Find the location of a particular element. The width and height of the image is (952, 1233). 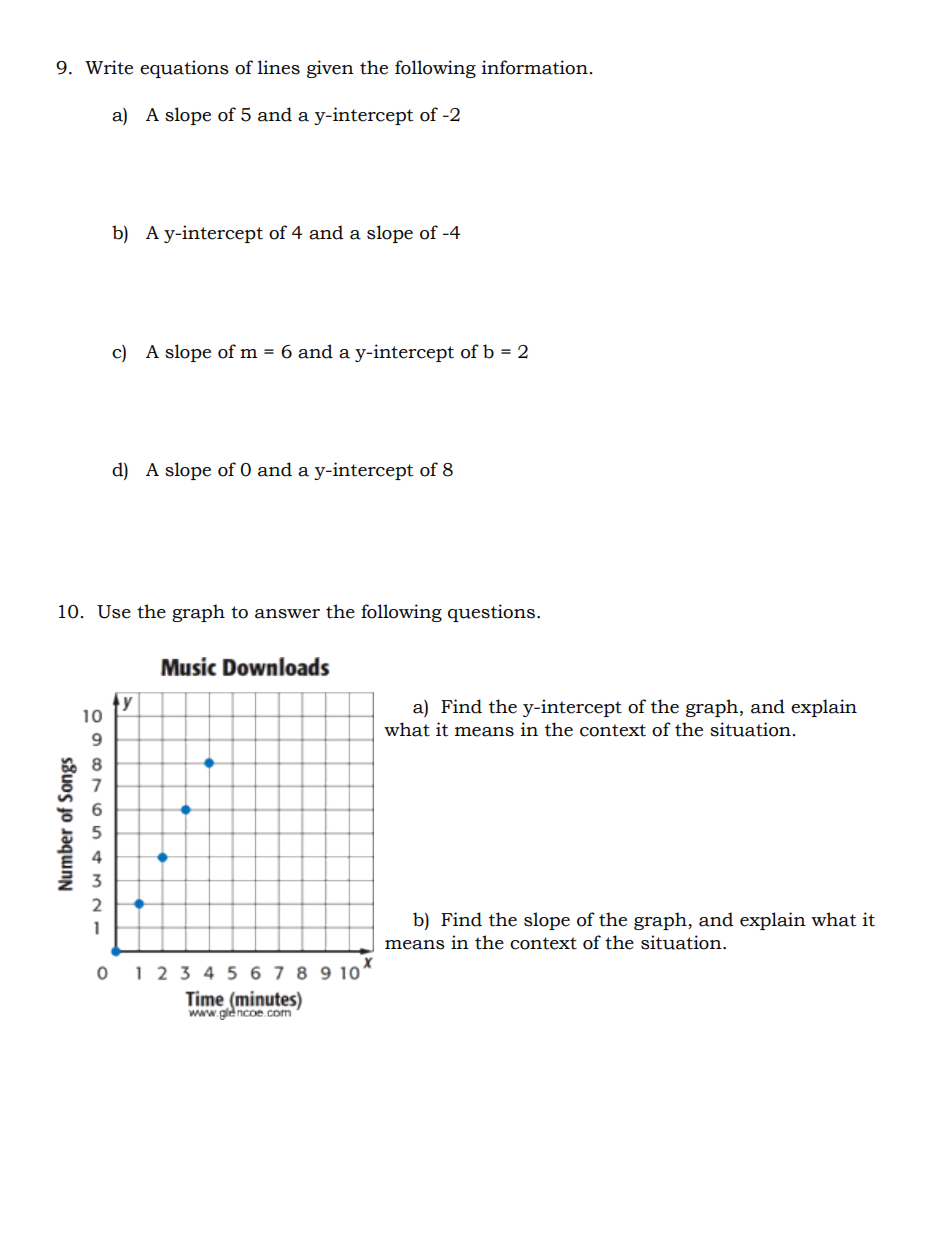

lines is located at coordinates (279, 67).
